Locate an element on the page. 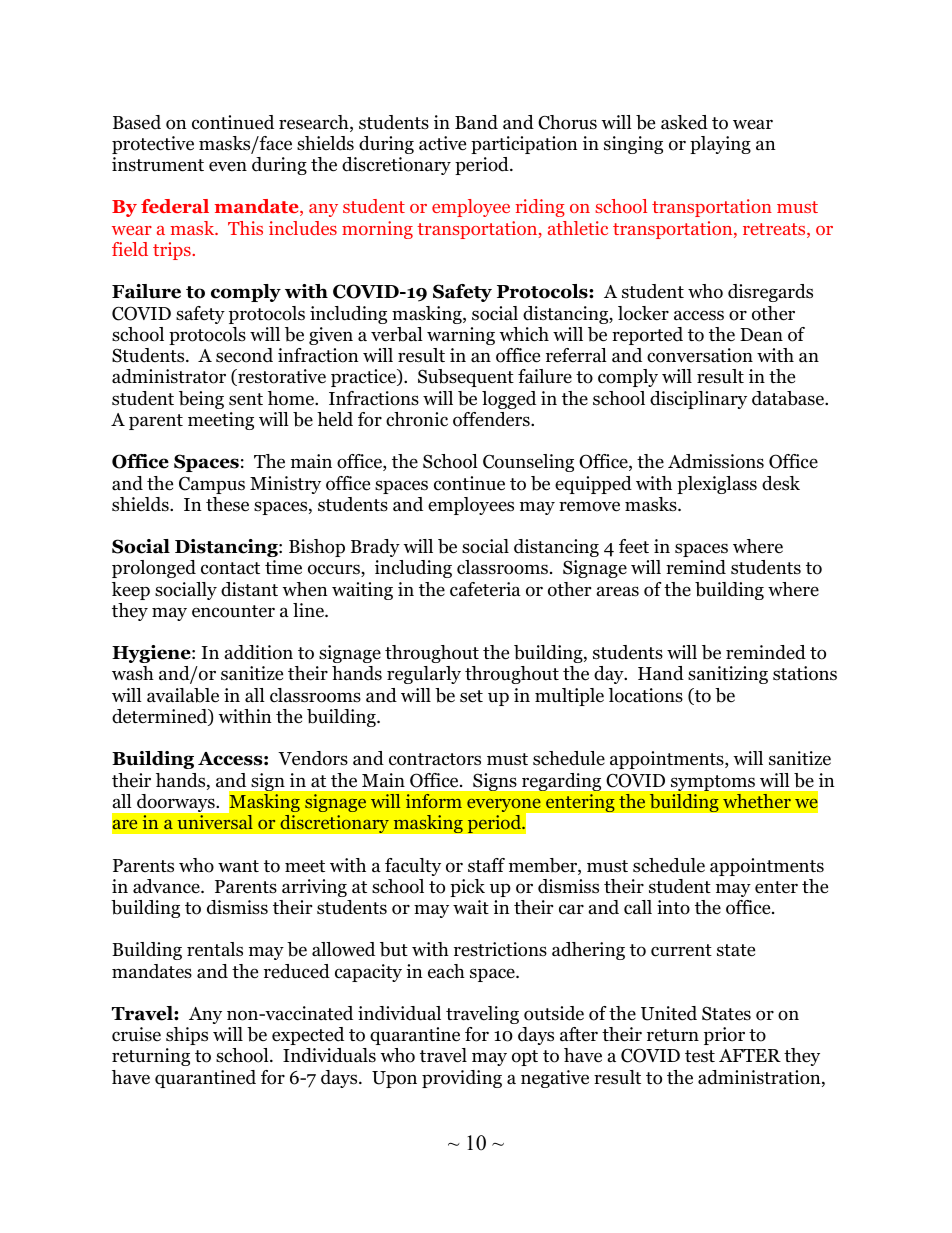  playing is located at coordinates (720, 145).
